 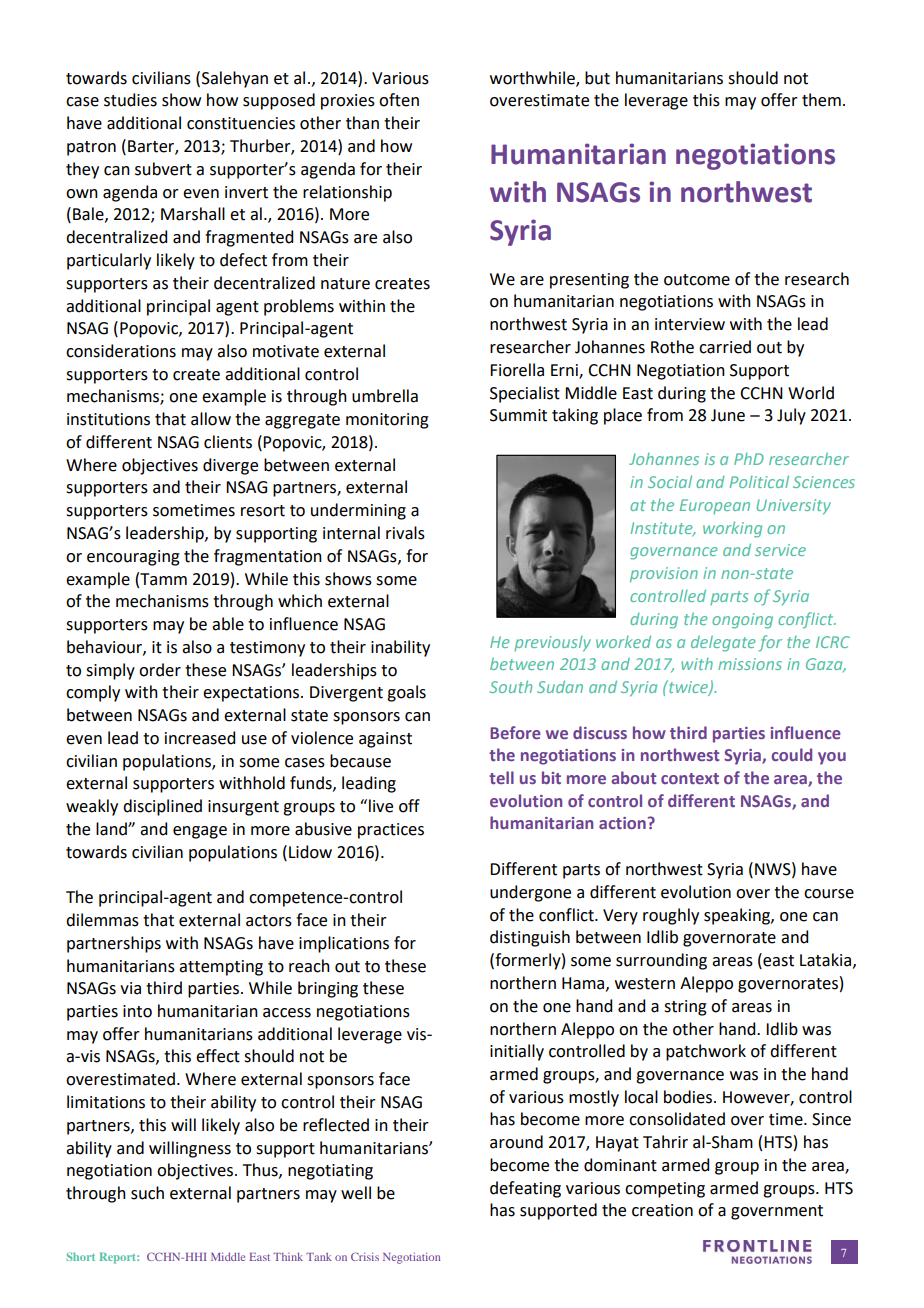 I want to click on practices, so click(x=391, y=831).
